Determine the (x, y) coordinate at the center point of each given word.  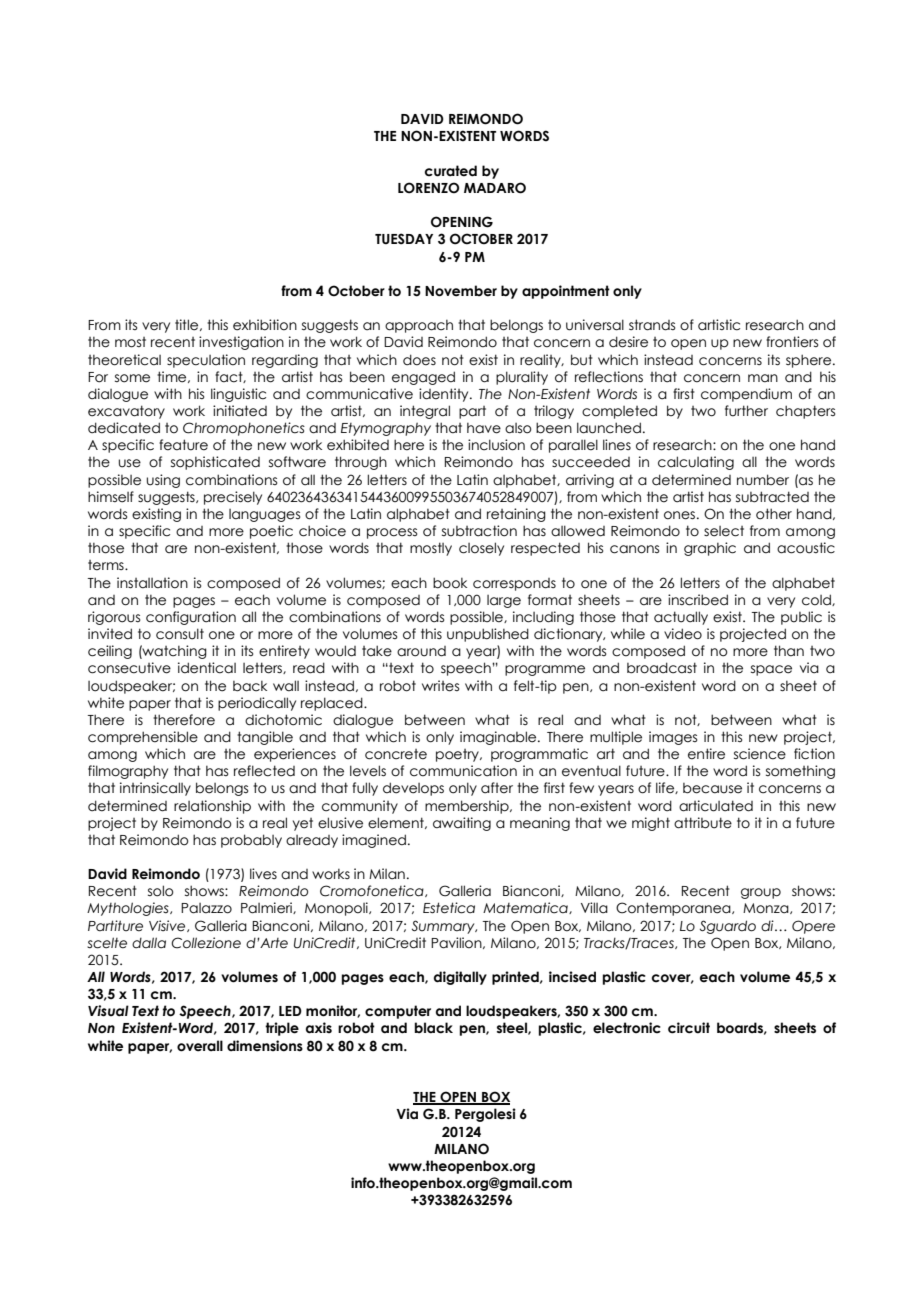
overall (200, 1046)
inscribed (698, 600)
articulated (716, 806)
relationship (212, 807)
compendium (746, 395)
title (188, 325)
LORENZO (428, 188)
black (434, 1028)
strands (652, 325)
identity (445, 395)
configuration (191, 618)
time (173, 377)
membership (468, 807)
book (450, 583)
